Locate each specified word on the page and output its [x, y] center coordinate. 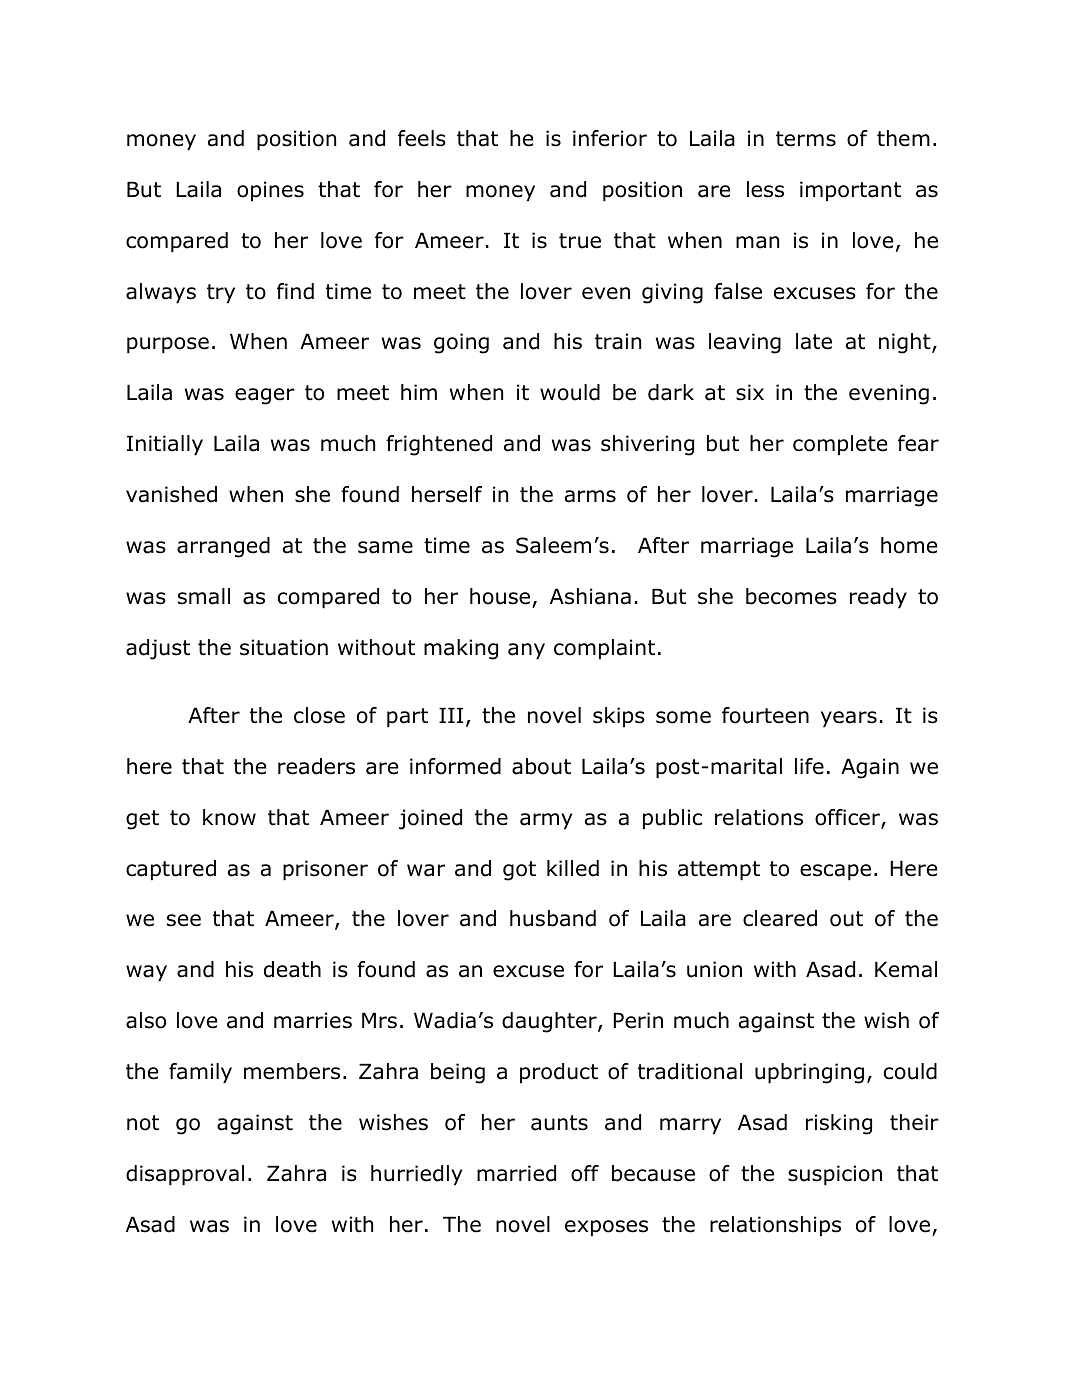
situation [284, 647]
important [850, 191]
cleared [780, 918]
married [516, 1173]
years [849, 719]
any [526, 651]
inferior [610, 138]
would [570, 392]
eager [265, 396]
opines [270, 191]
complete [840, 445]
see [184, 920]
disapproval [185, 1175]
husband [553, 918]
